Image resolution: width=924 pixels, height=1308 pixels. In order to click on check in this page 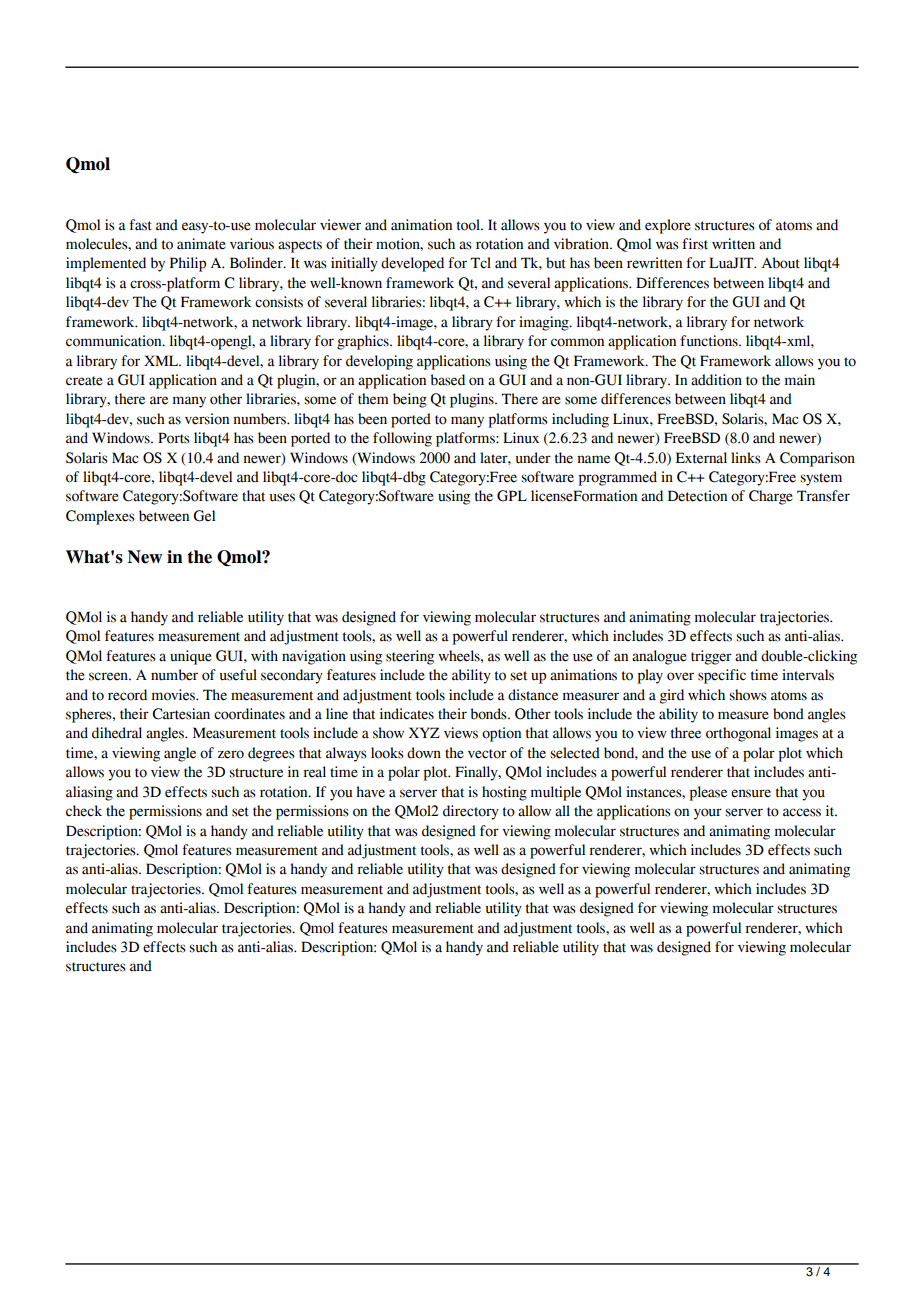, I will do `click(84, 811)`.
